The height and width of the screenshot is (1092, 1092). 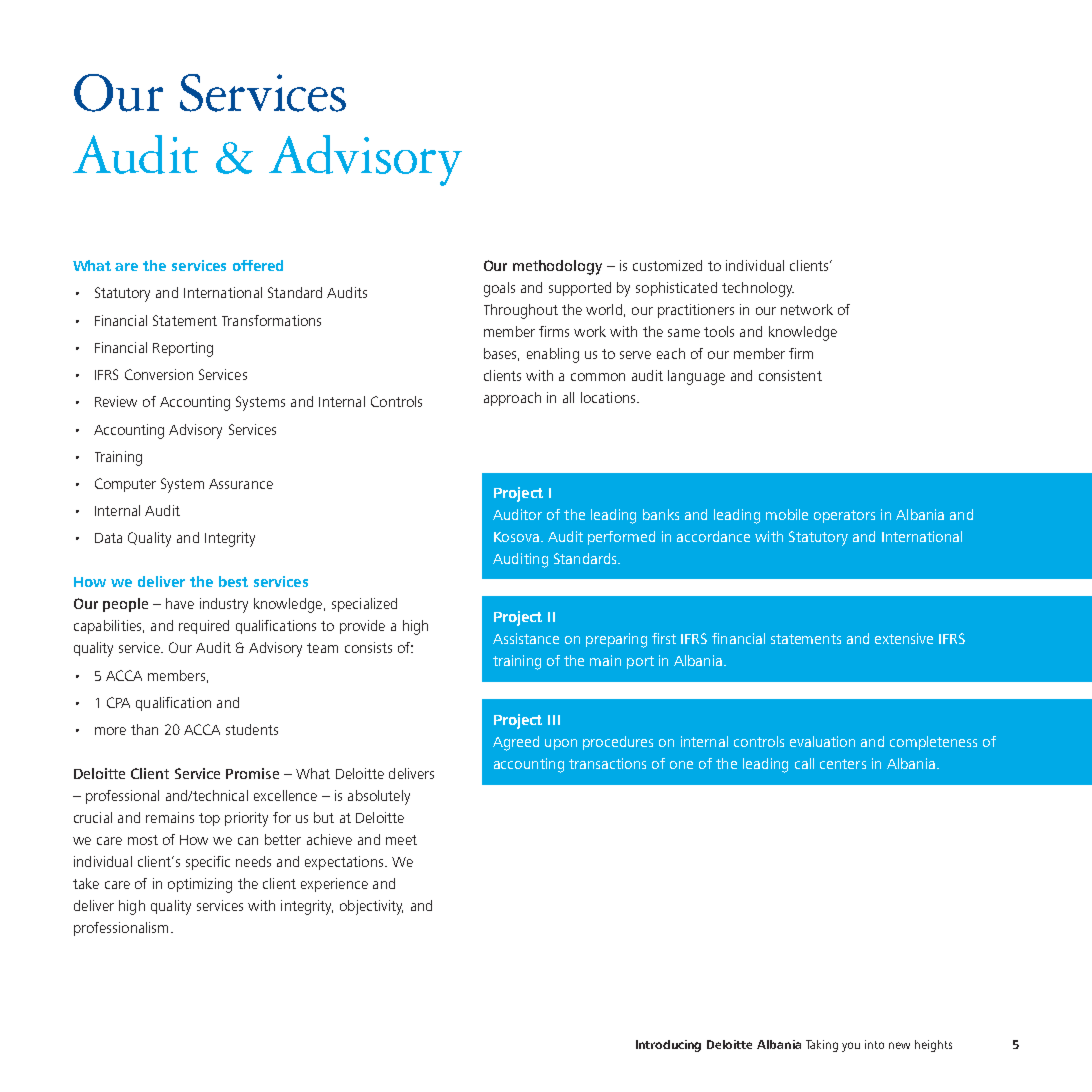 I want to click on technology, so click(x=758, y=289).
